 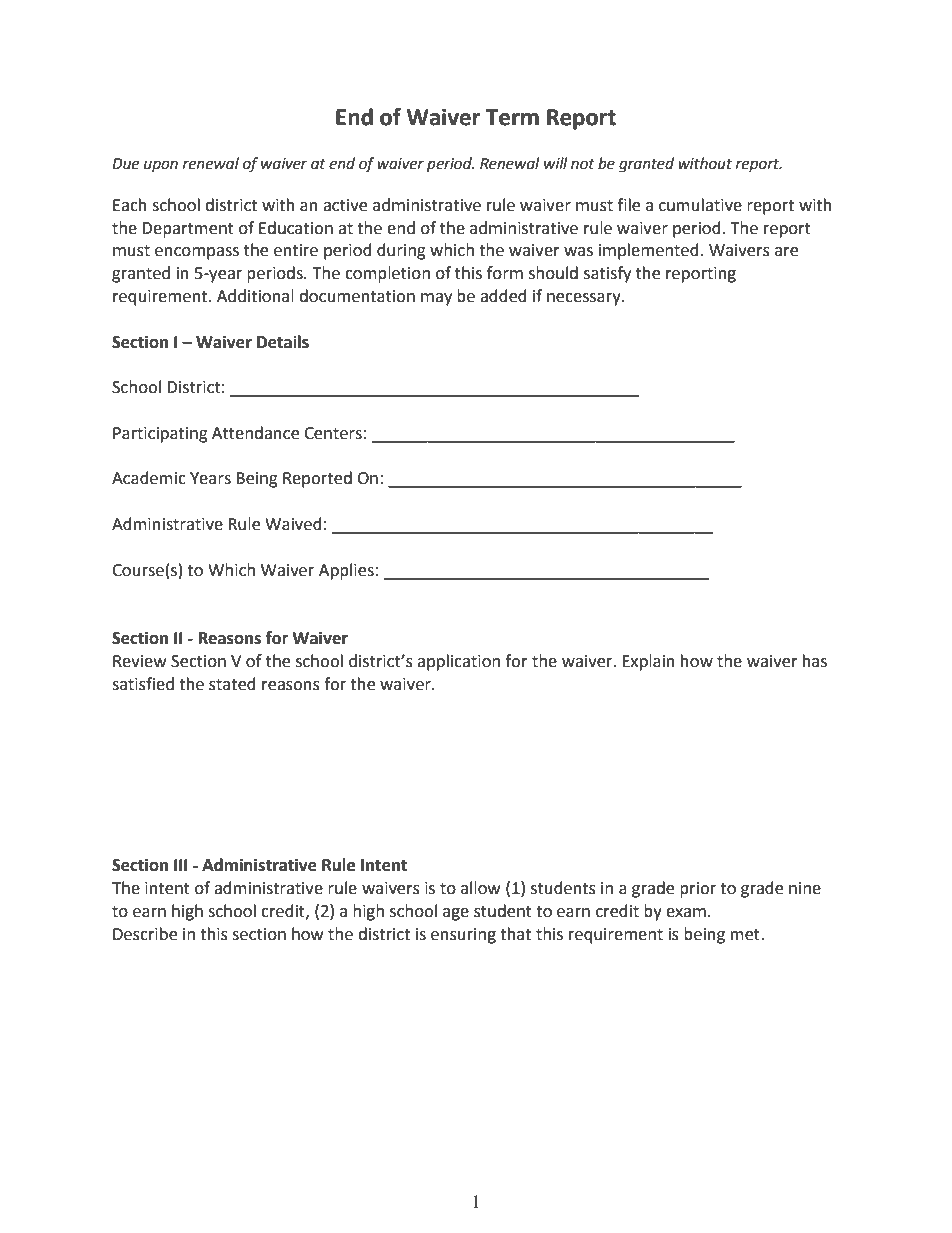 I want to click on age, so click(x=456, y=914).
